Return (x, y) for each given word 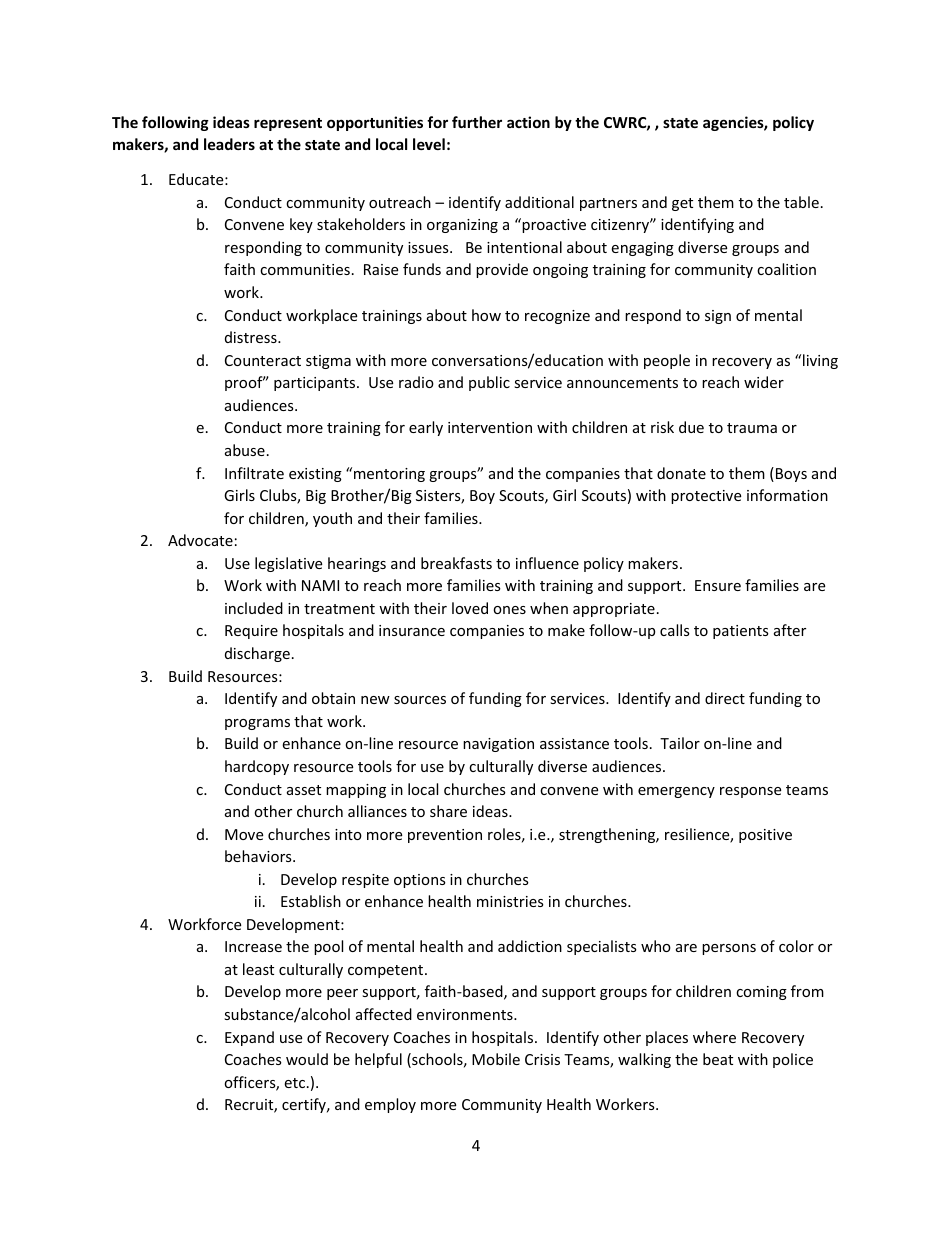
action (528, 122)
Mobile (496, 1059)
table (801, 202)
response (750, 792)
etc (296, 1083)
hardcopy (257, 767)
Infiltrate (254, 473)
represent (288, 124)
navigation (498, 745)
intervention (490, 427)
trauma (752, 428)
